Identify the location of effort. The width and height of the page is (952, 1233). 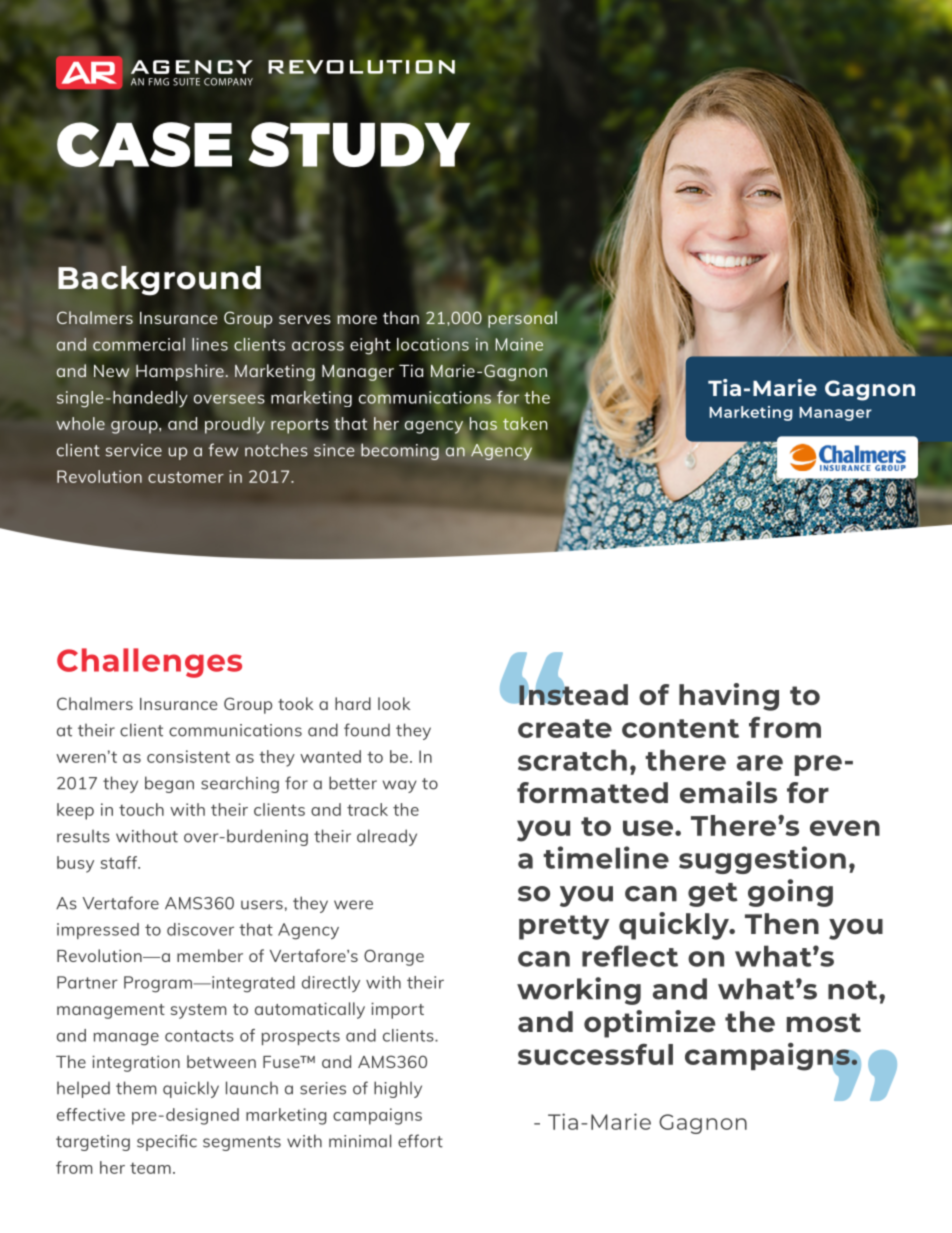
(420, 1141).
